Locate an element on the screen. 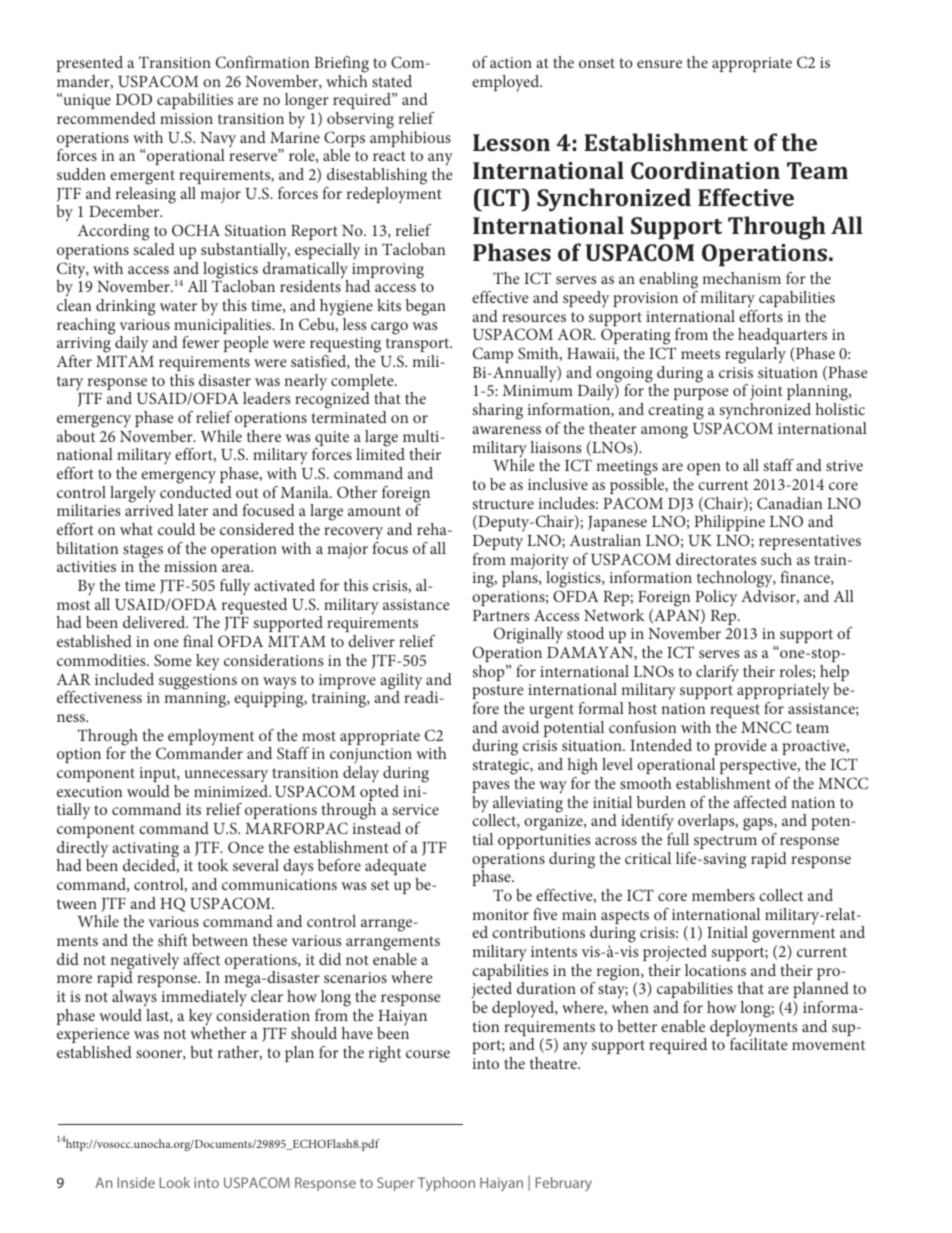  final is located at coordinates (198, 641).
